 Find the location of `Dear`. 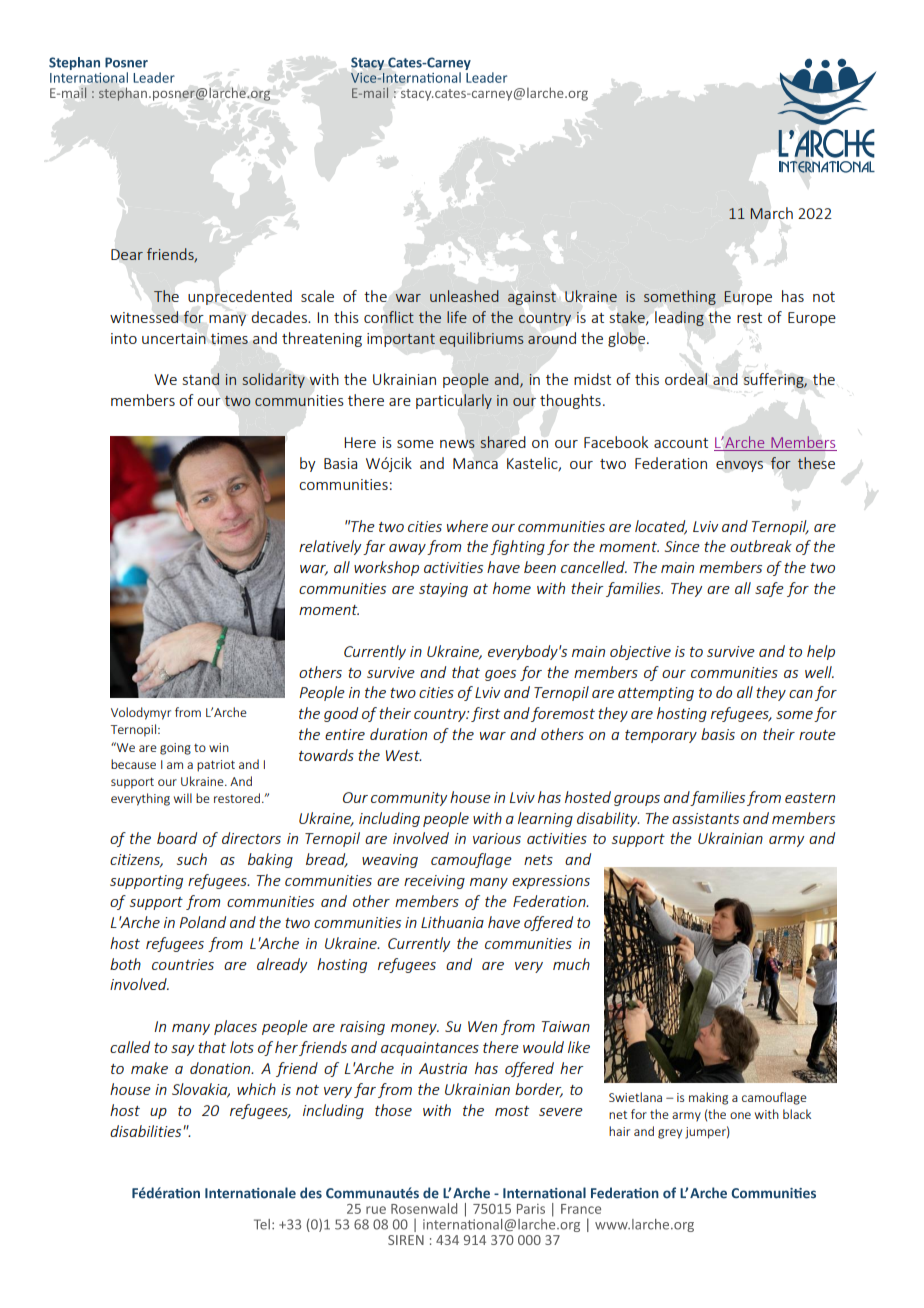

Dear is located at coordinates (127, 254).
